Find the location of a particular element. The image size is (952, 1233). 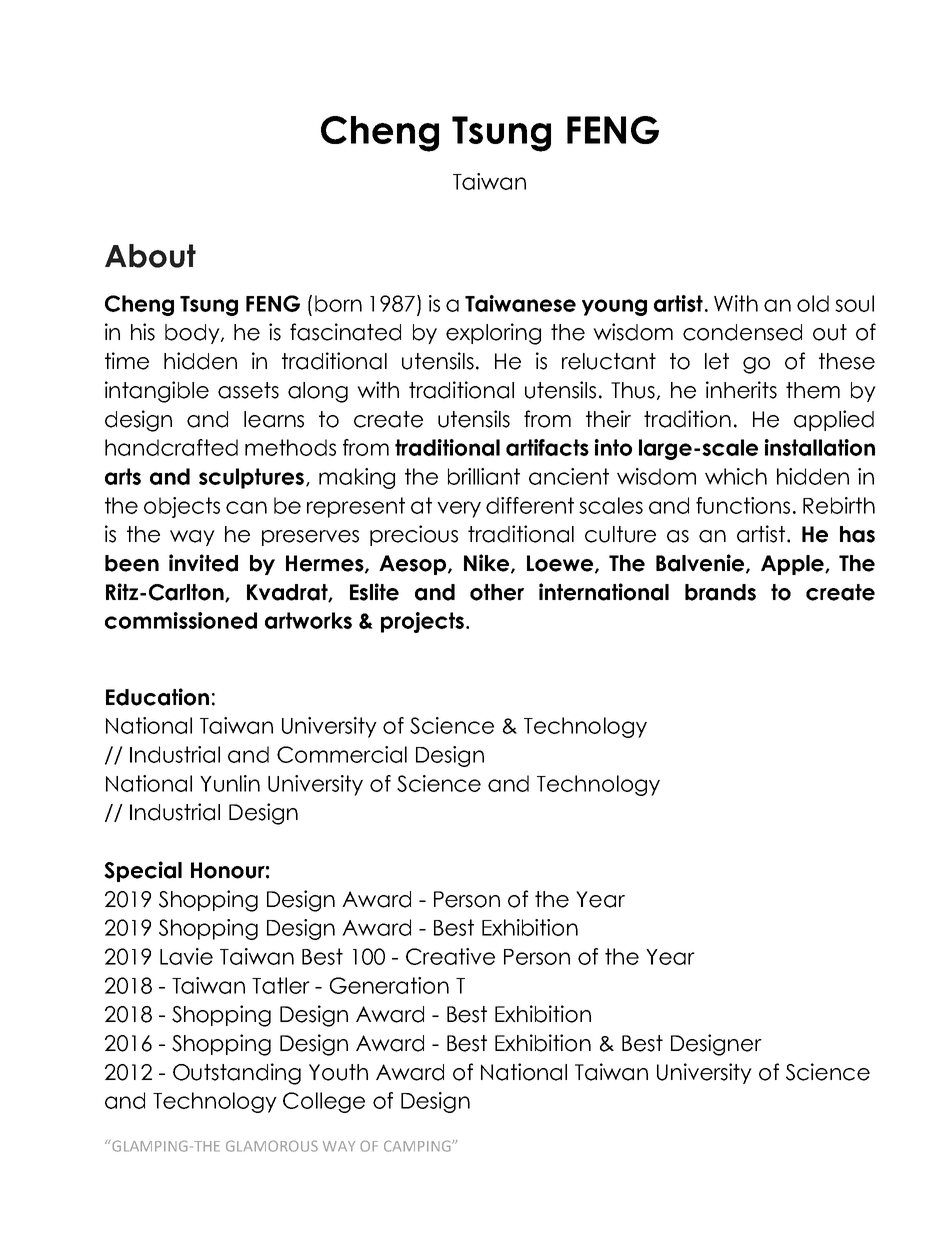

CAMPING is located at coordinates (418, 1146).
